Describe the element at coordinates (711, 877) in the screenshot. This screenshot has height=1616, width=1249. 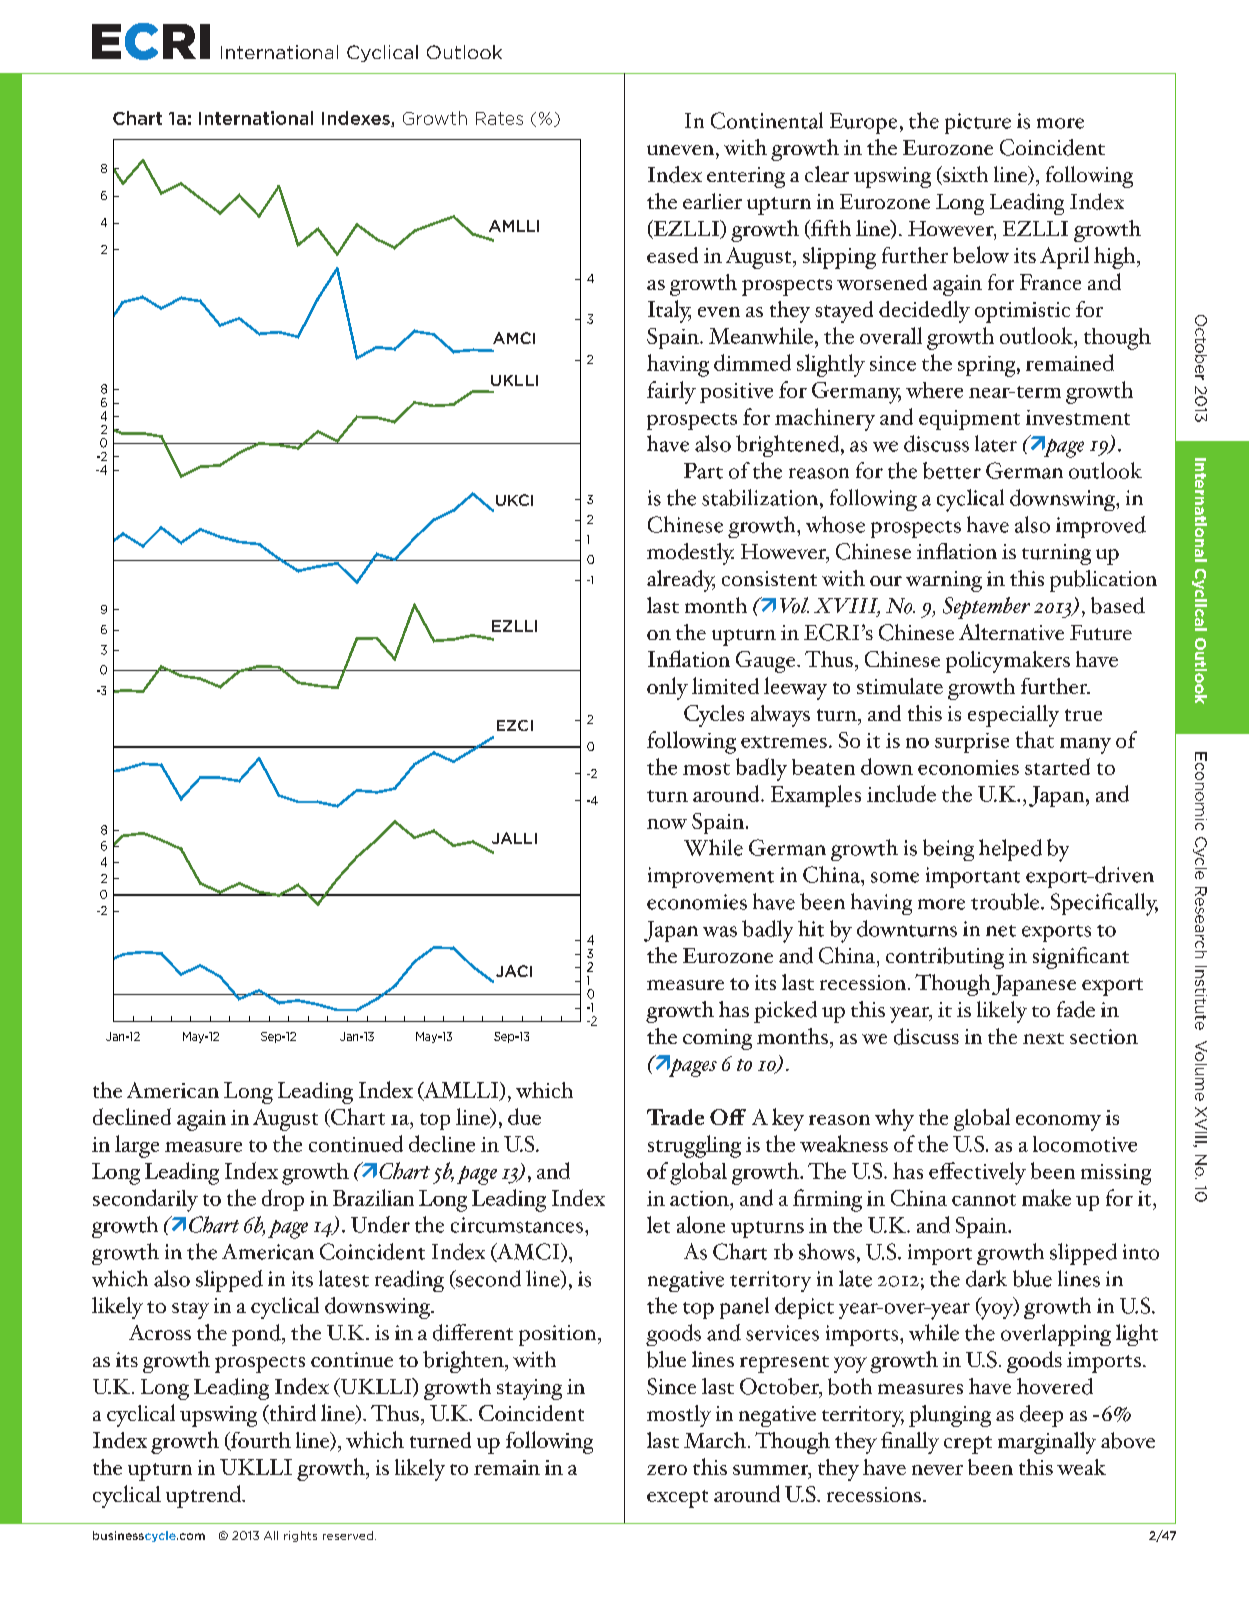
I see `improvement` at that location.
